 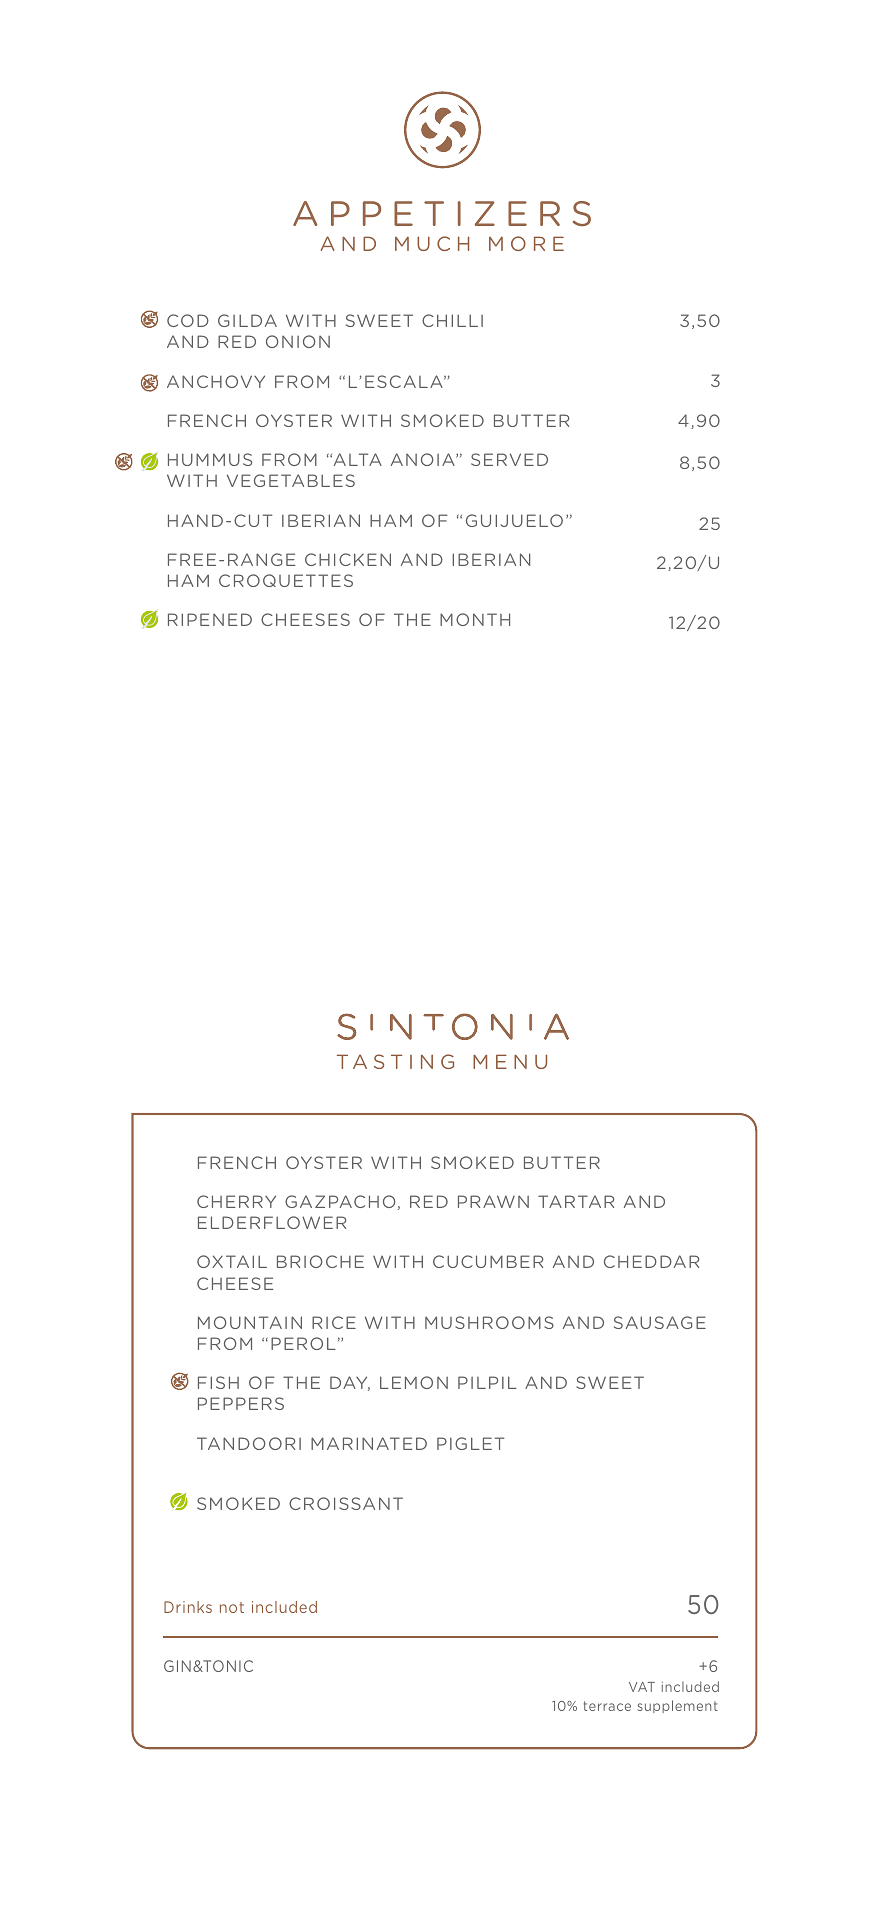 What do you see at coordinates (651, 1261) in the screenshot?
I see `CHEDDAR` at bounding box center [651, 1261].
